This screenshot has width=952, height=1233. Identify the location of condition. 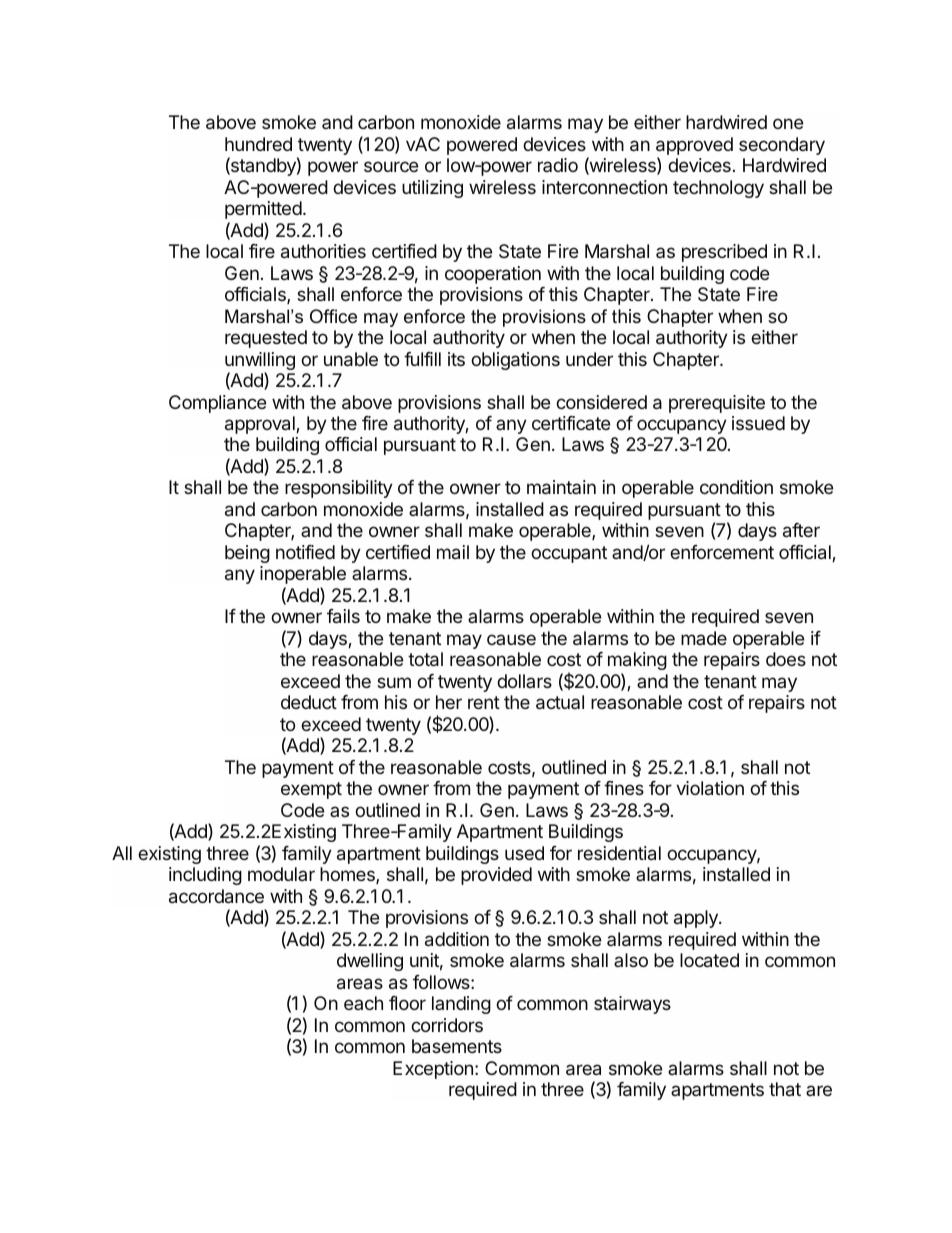
(736, 487).
